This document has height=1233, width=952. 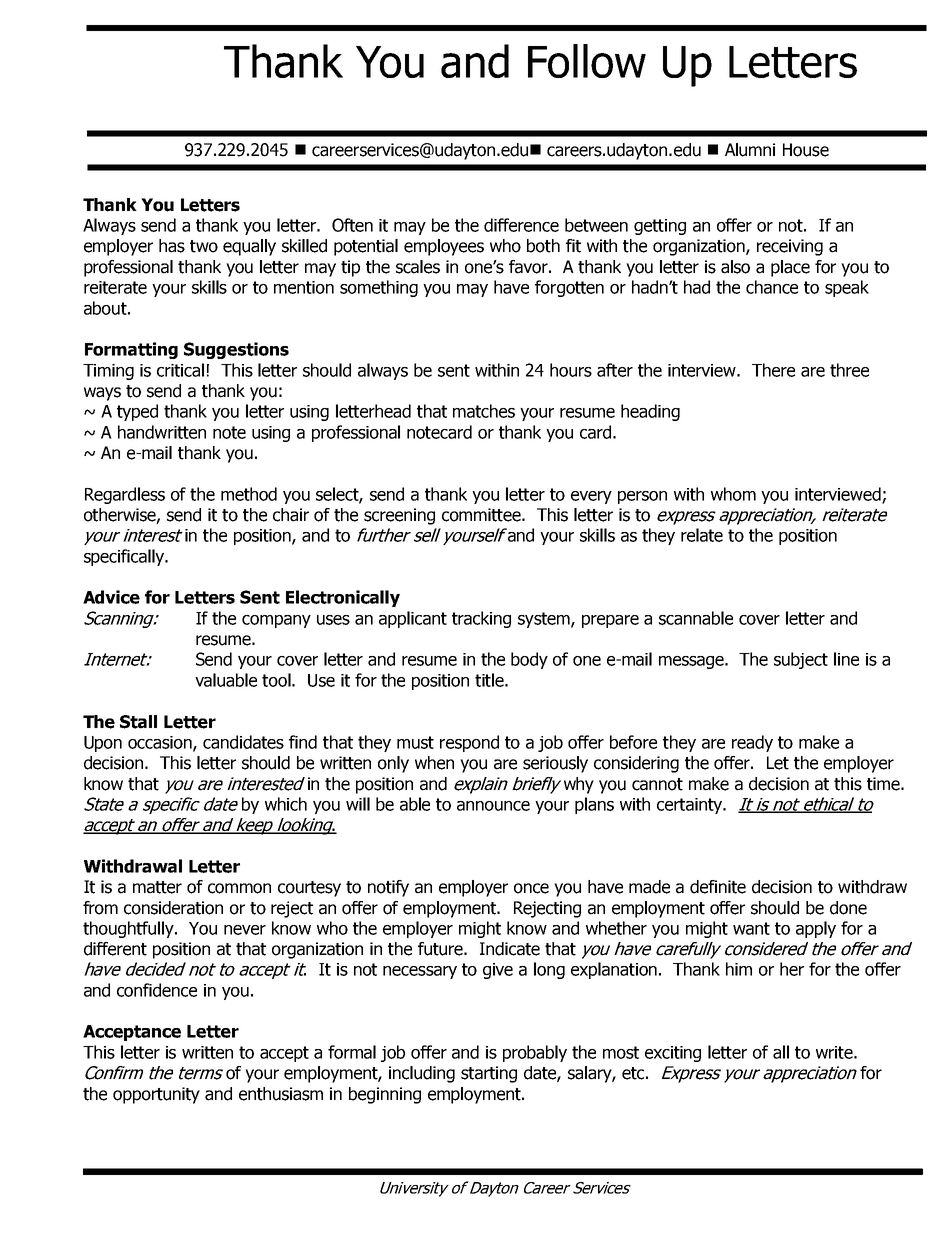 What do you see at coordinates (172, 246) in the document?
I see `has` at bounding box center [172, 246].
